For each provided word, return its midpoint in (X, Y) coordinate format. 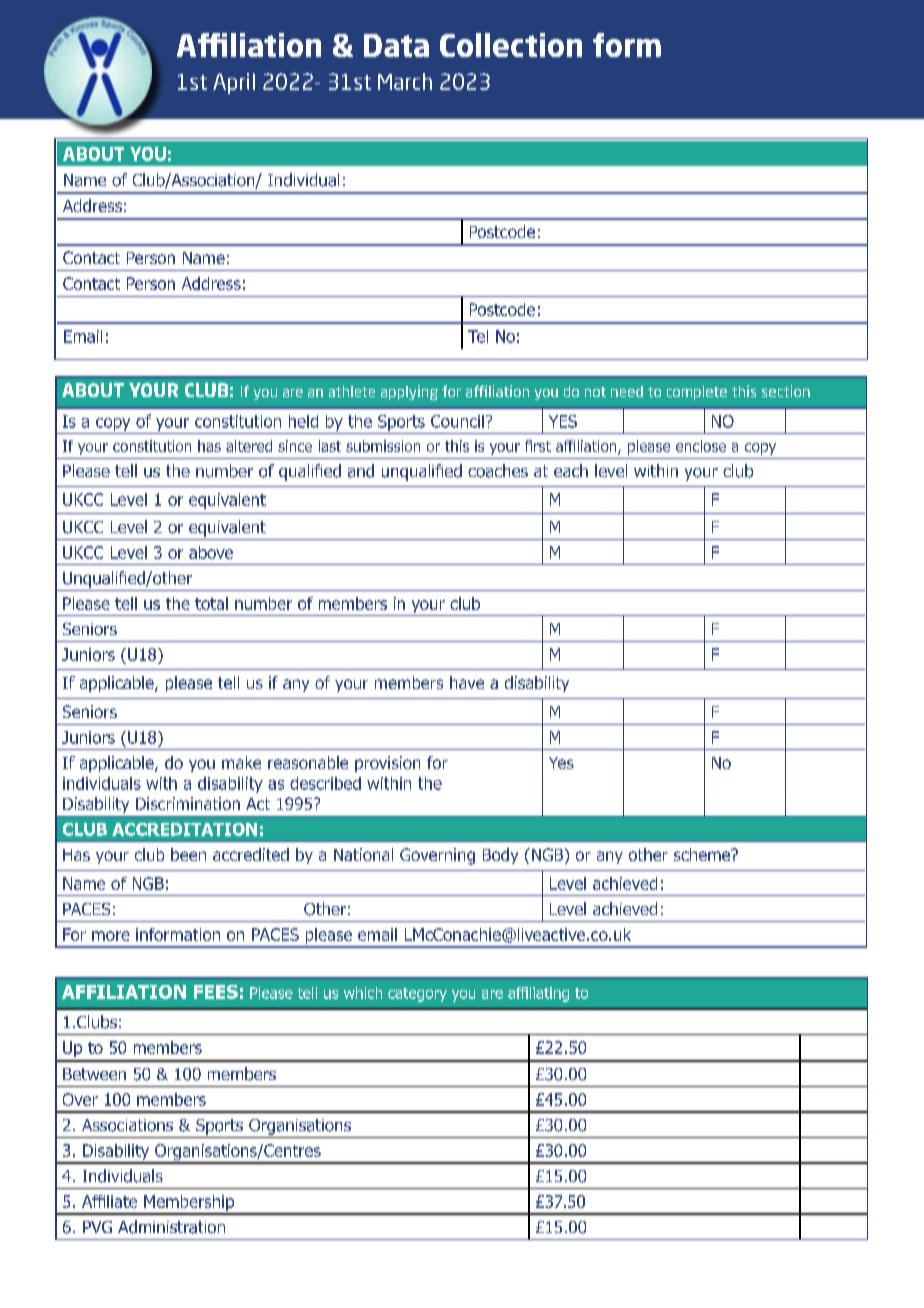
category (417, 995)
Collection (511, 45)
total (211, 603)
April (234, 83)
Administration (171, 1227)
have (467, 682)
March (405, 81)
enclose (701, 446)
